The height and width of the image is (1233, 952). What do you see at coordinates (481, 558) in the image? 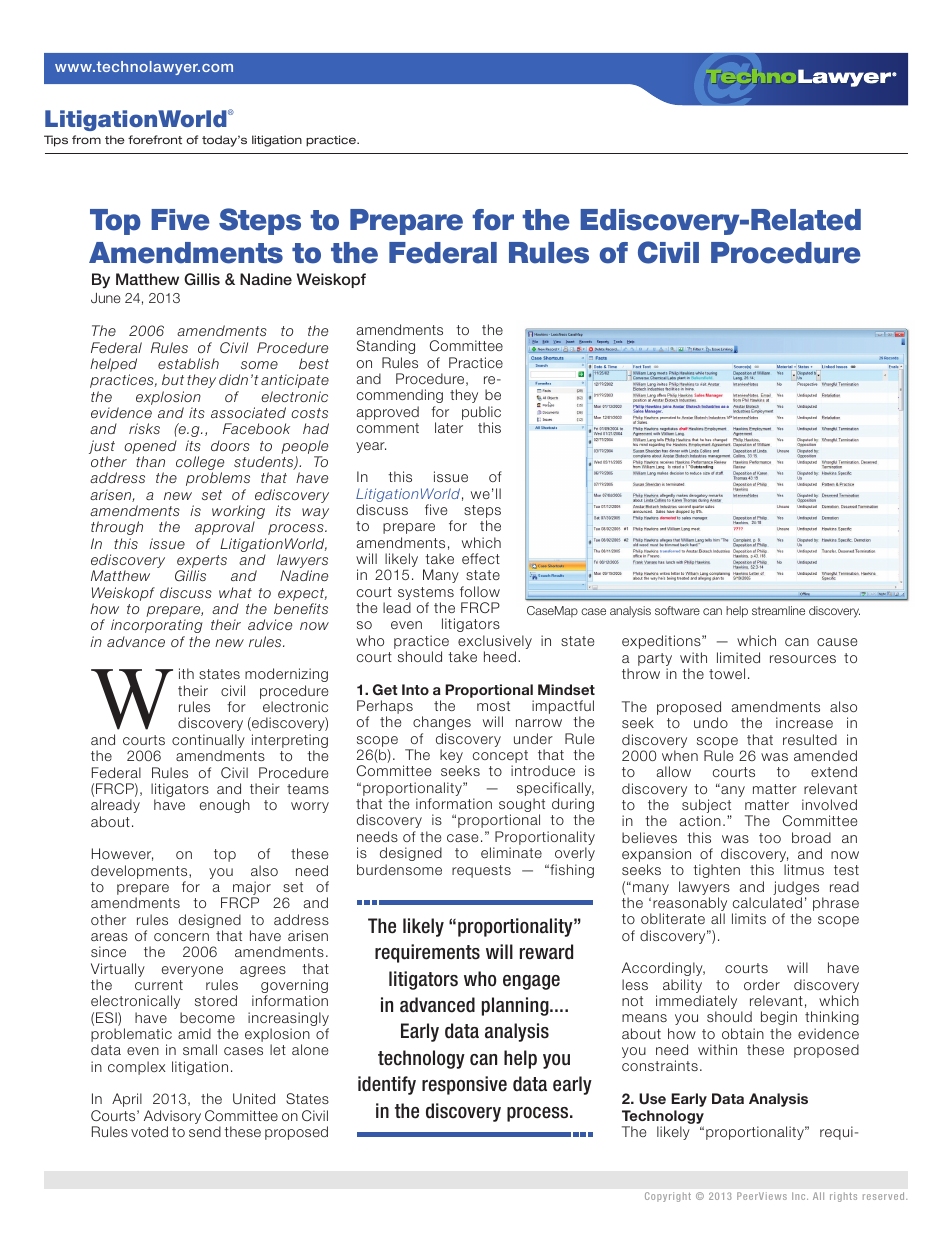
I see `effect` at bounding box center [481, 558].
